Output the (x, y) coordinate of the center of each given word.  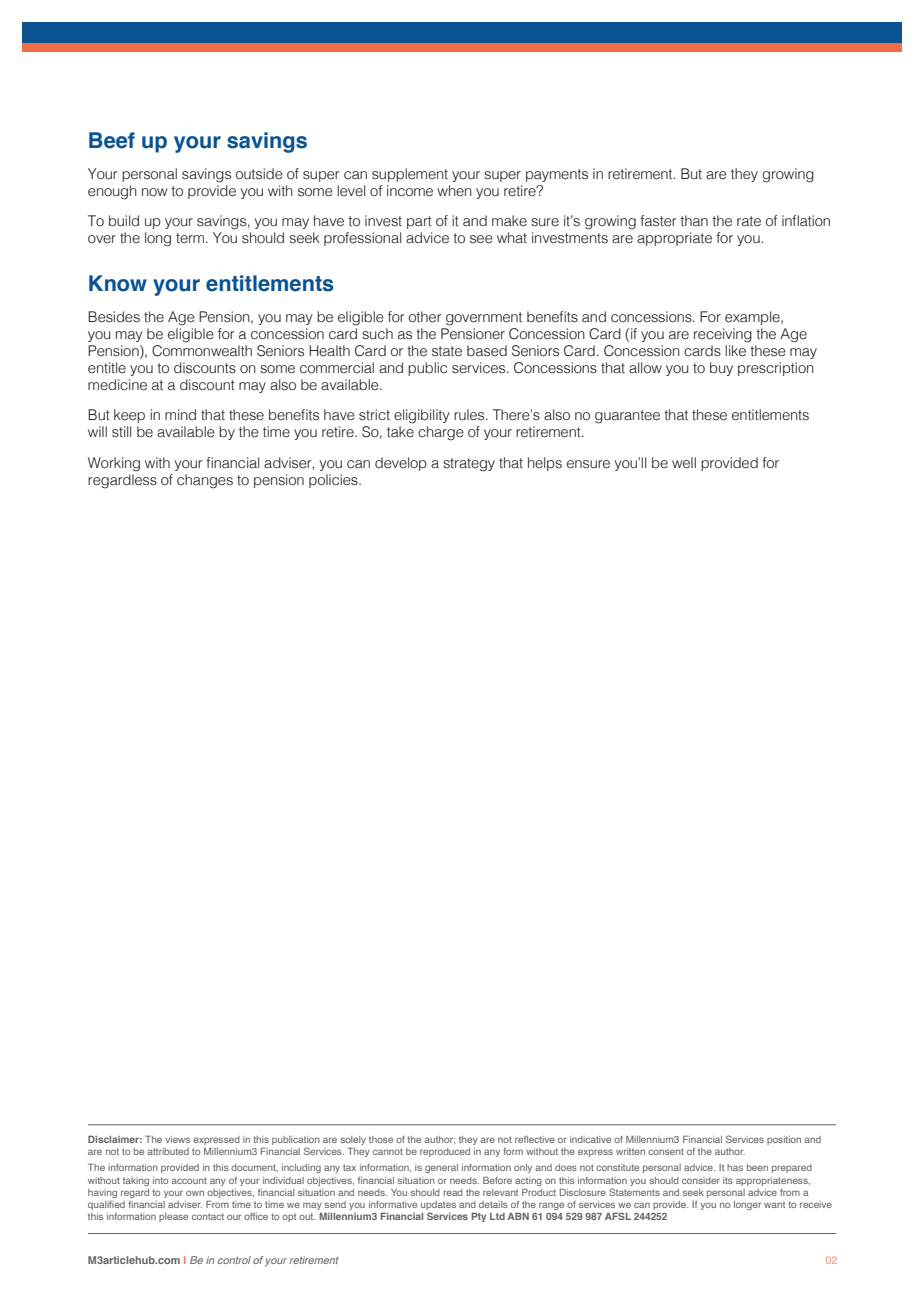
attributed (168, 1151)
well (684, 463)
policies (334, 481)
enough (112, 192)
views (177, 1139)
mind (180, 414)
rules (470, 415)
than (694, 221)
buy (721, 369)
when (454, 191)
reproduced (445, 1152)
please (173, 1217)
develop (401, 464)
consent (666, 1151)
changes (205, 481)
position (784, 1140)
